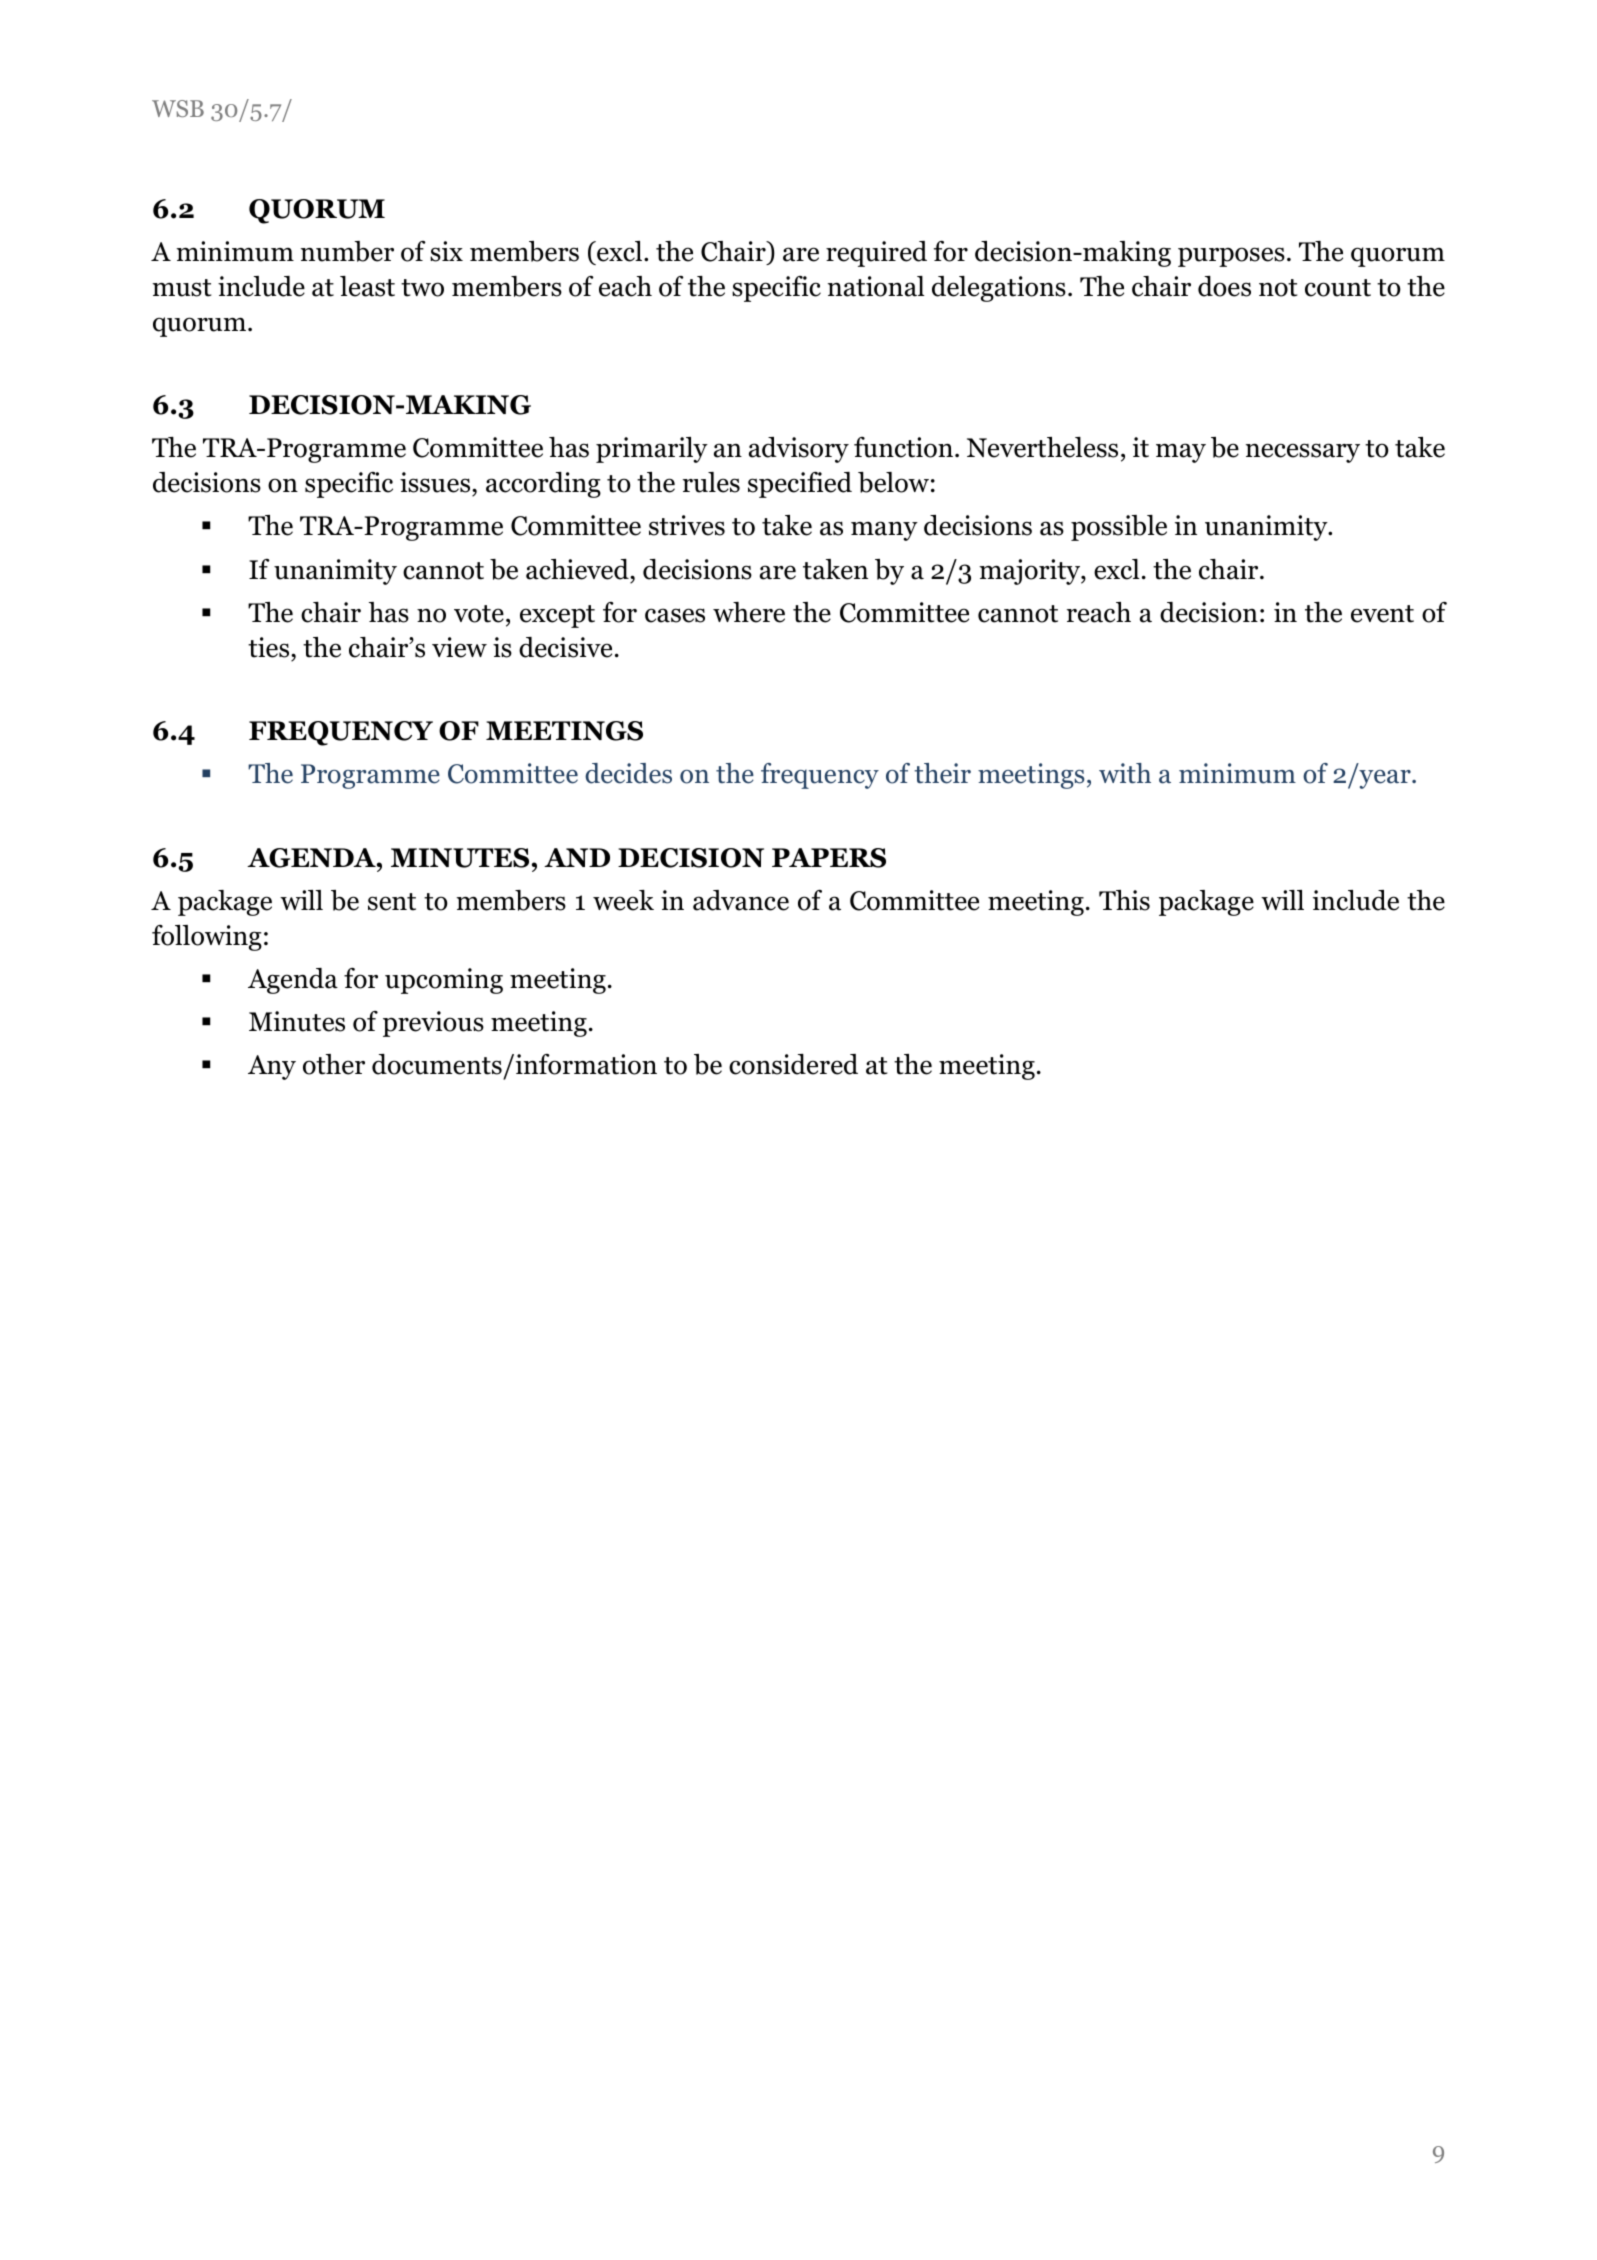 This image has width=1597, height=2260. I want to click on with, so click(1125, 773).
